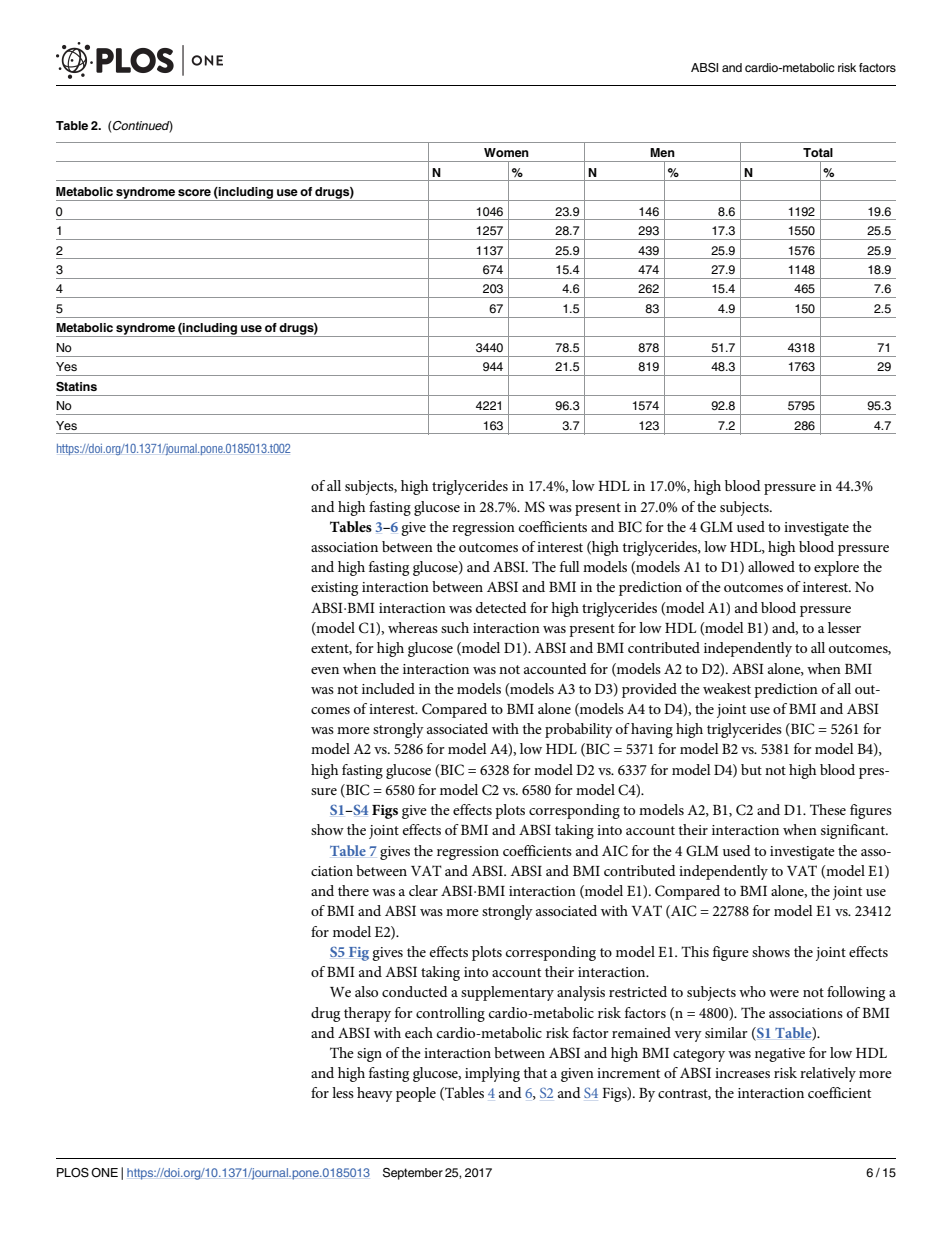 This image has width=952, height=1233. I want to click on September, so click(413, 1174).
